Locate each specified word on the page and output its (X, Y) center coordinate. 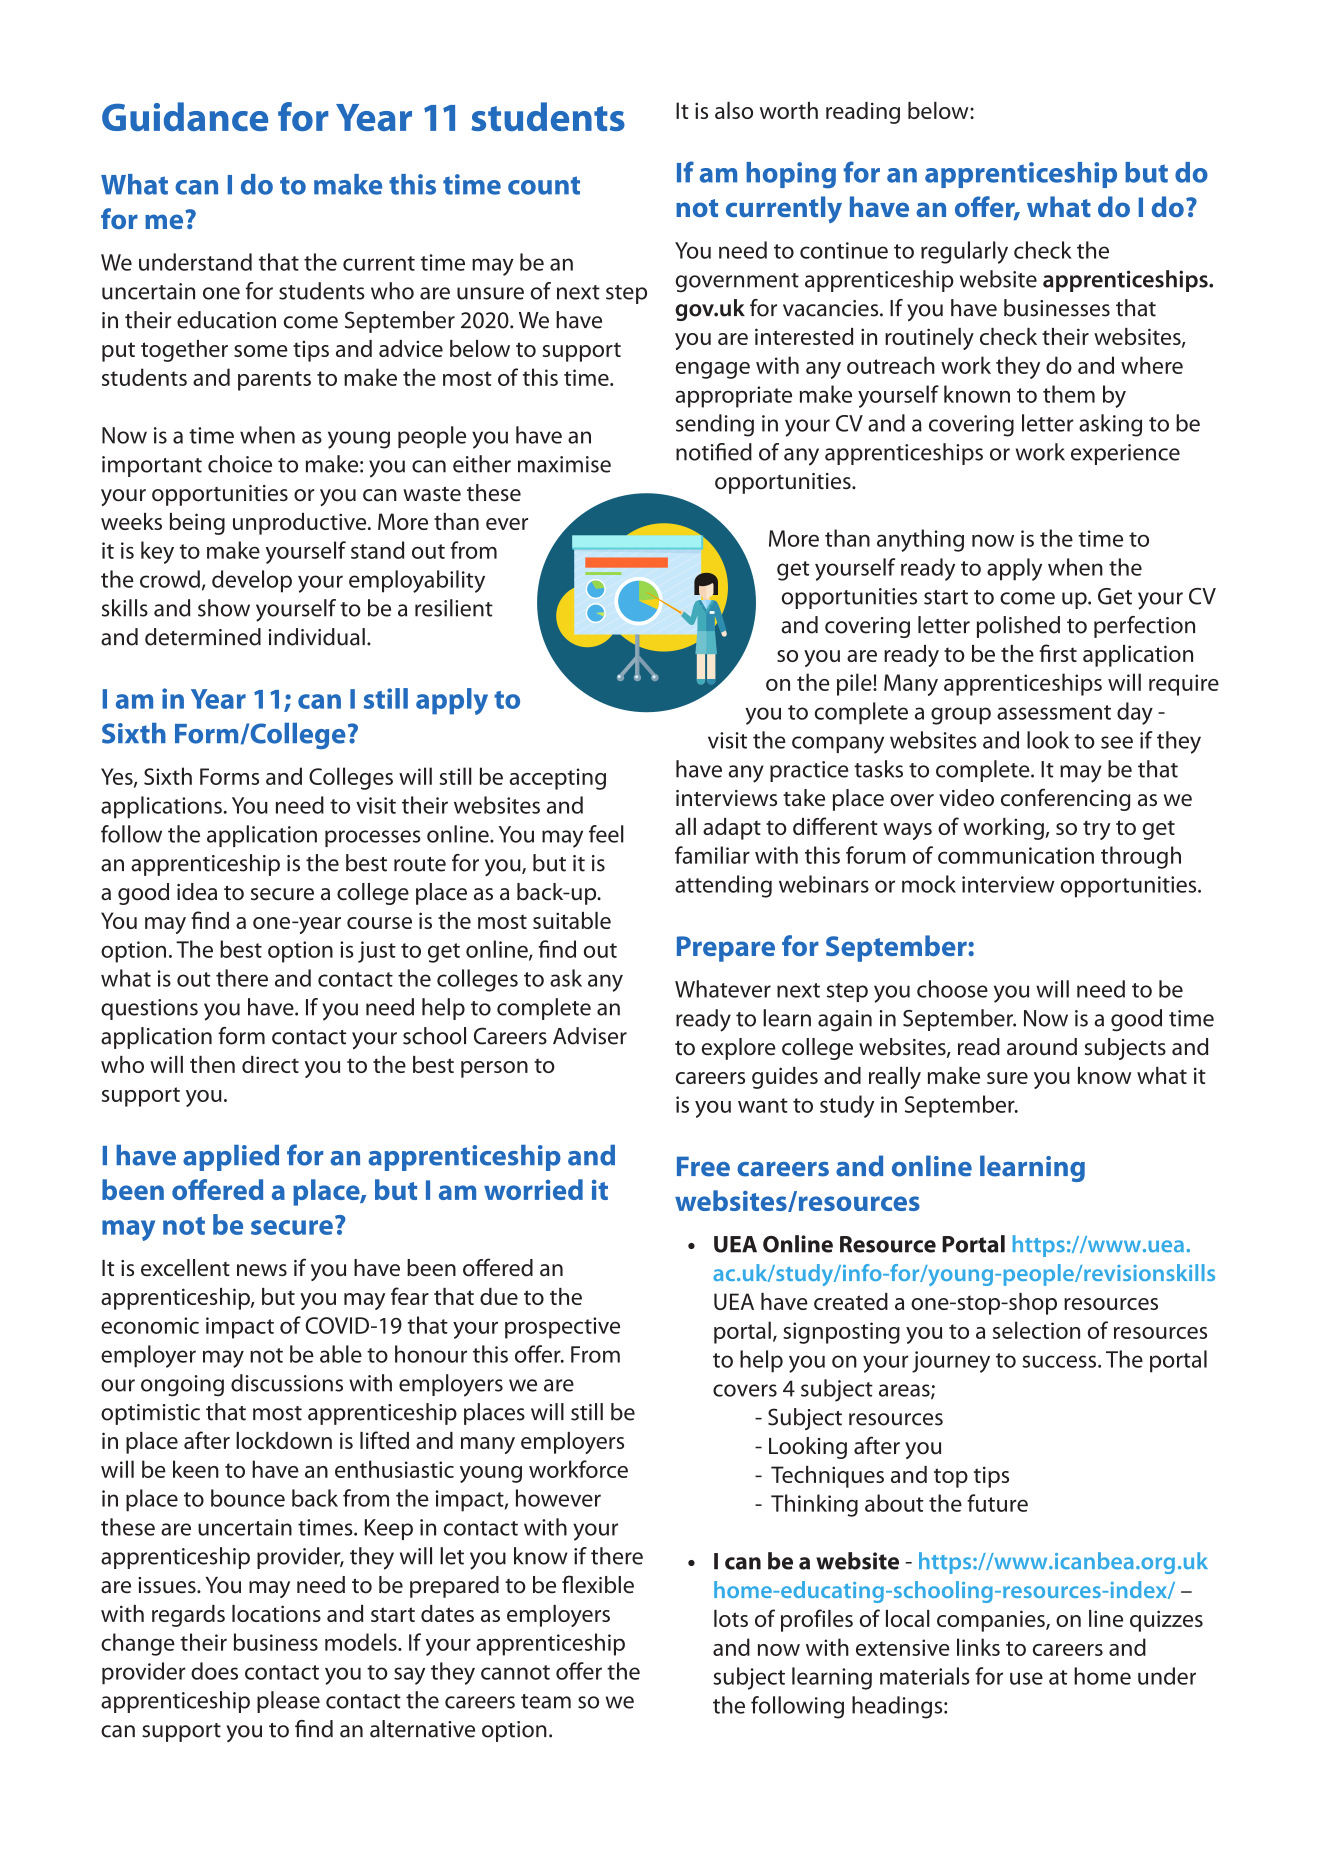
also (734, 110)
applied (231, 1158)
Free (703, 1166)
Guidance (185, 116)
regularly (964, 252)
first (1058, 653)
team (546, 1701)
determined (203, 637)
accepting (557, 779)
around (1042, 1047)
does (214, 1671)
